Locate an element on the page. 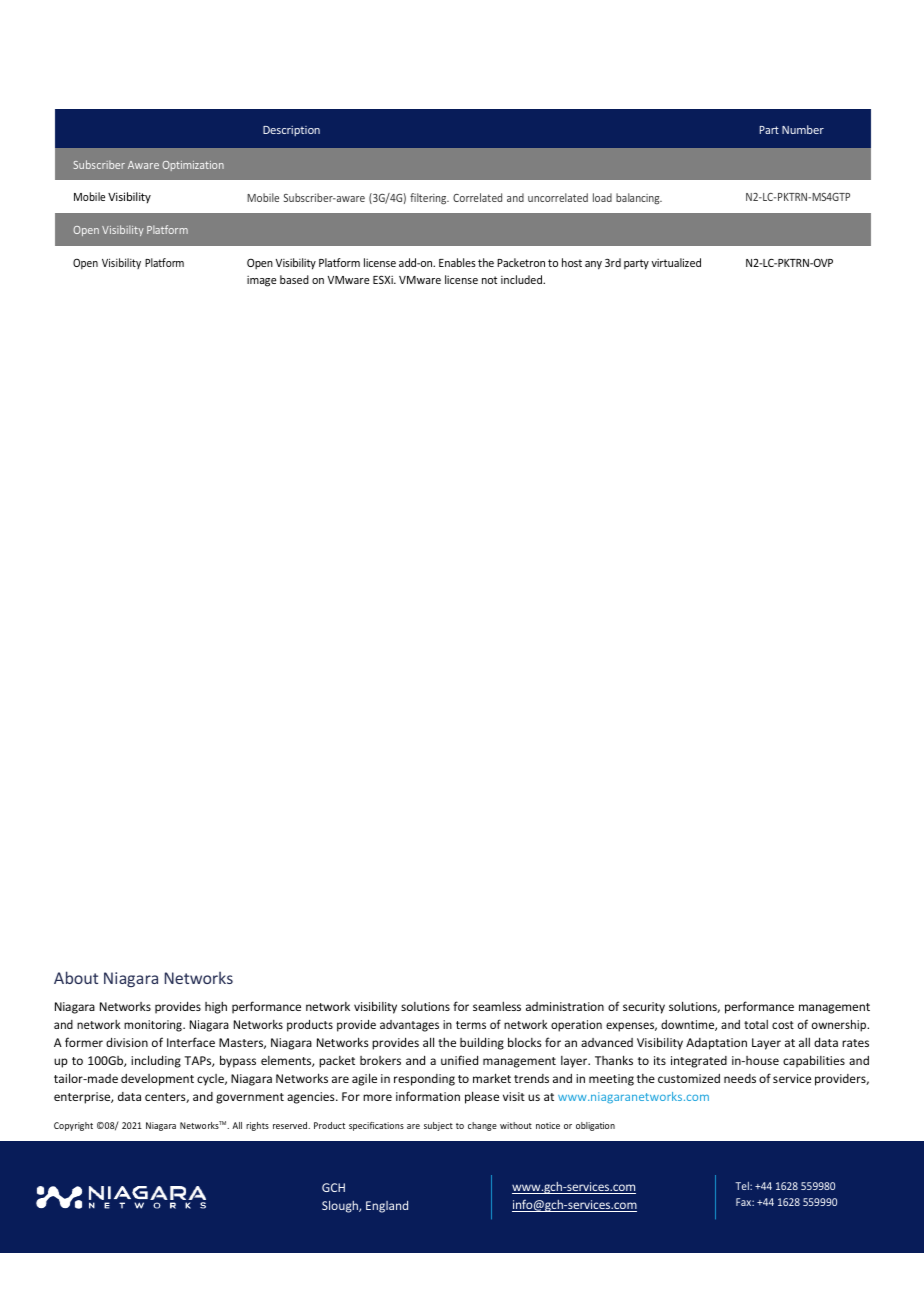 This document has height=1308, width=924. change is located at coordinates (482, 1126).
